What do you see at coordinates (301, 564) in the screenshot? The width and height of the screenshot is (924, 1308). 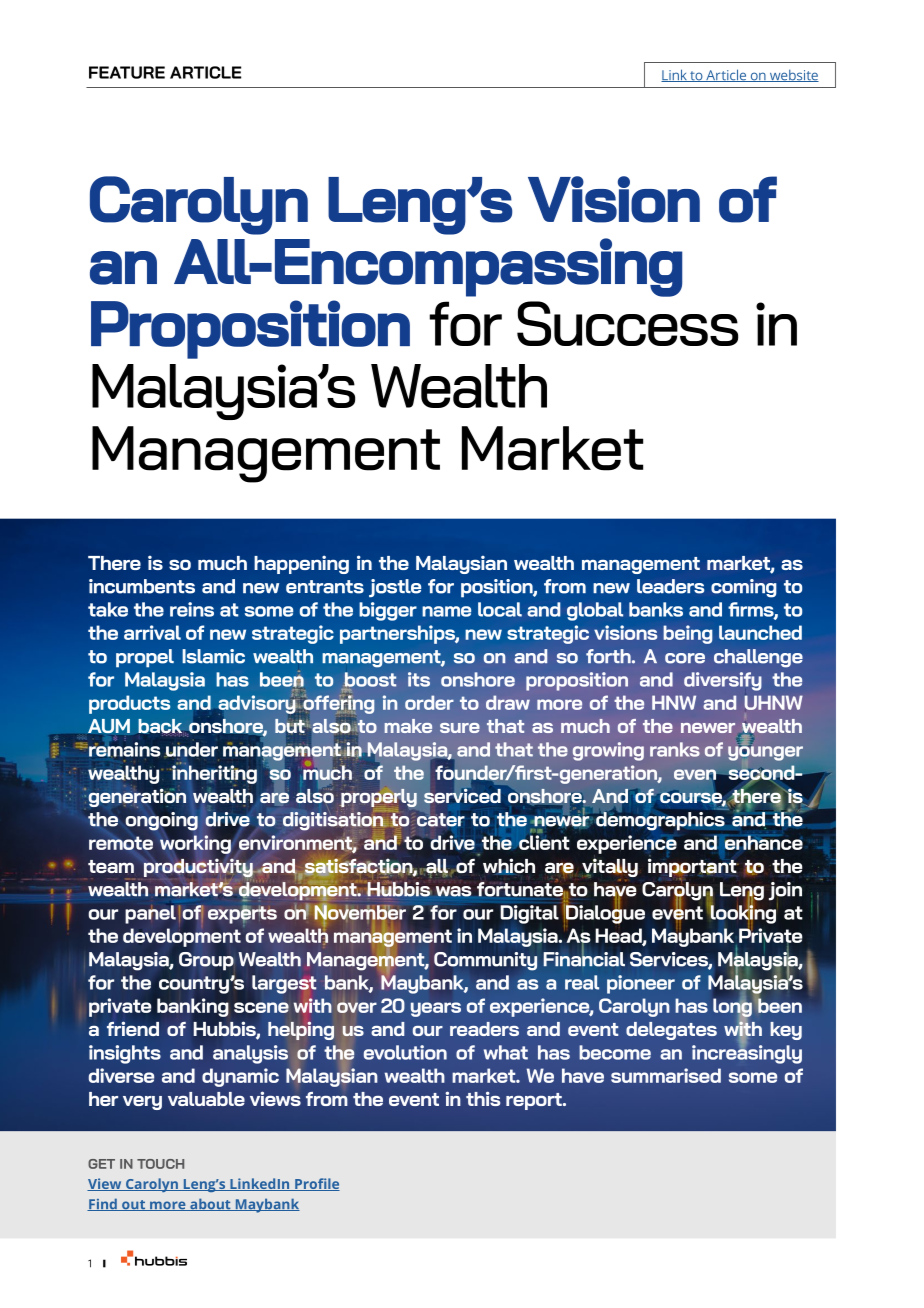 I see `happening` at bounding box center [301, 564].
